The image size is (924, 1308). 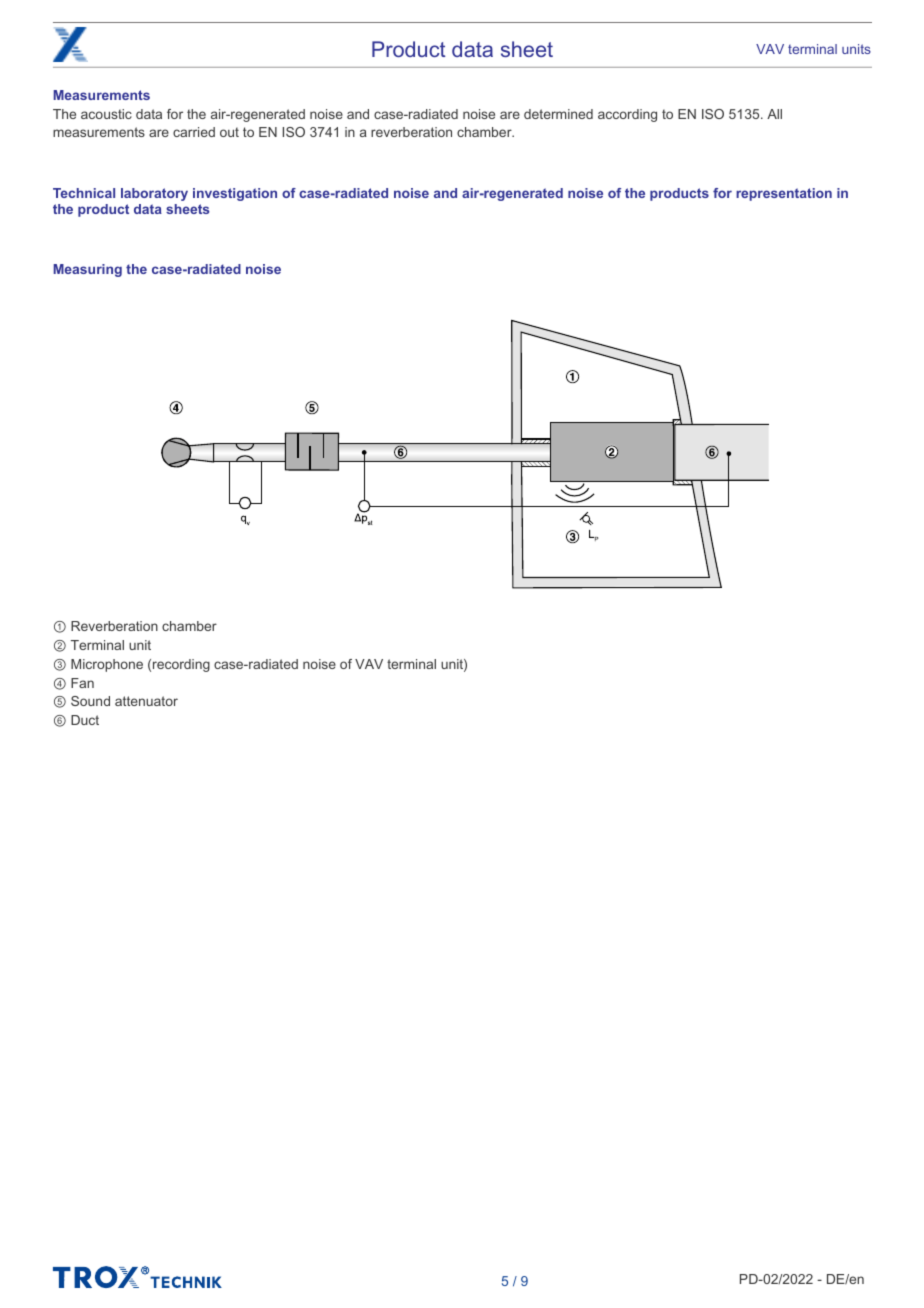 I want to click on Measuring, so click(x=88, y=270).
